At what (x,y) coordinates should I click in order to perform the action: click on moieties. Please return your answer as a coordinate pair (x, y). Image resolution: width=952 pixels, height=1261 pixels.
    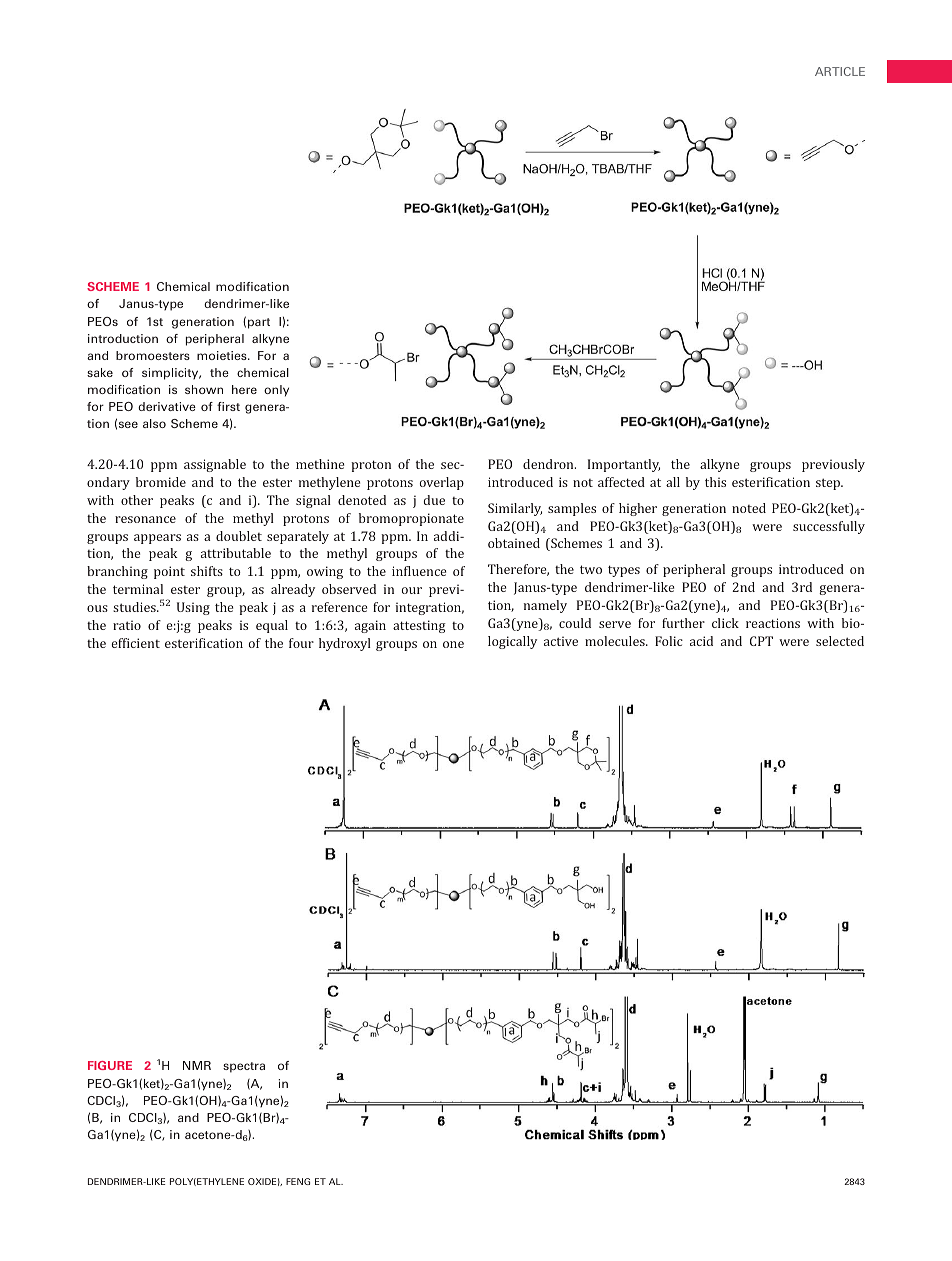
    Looking at the image, I should click on (223, 355).
